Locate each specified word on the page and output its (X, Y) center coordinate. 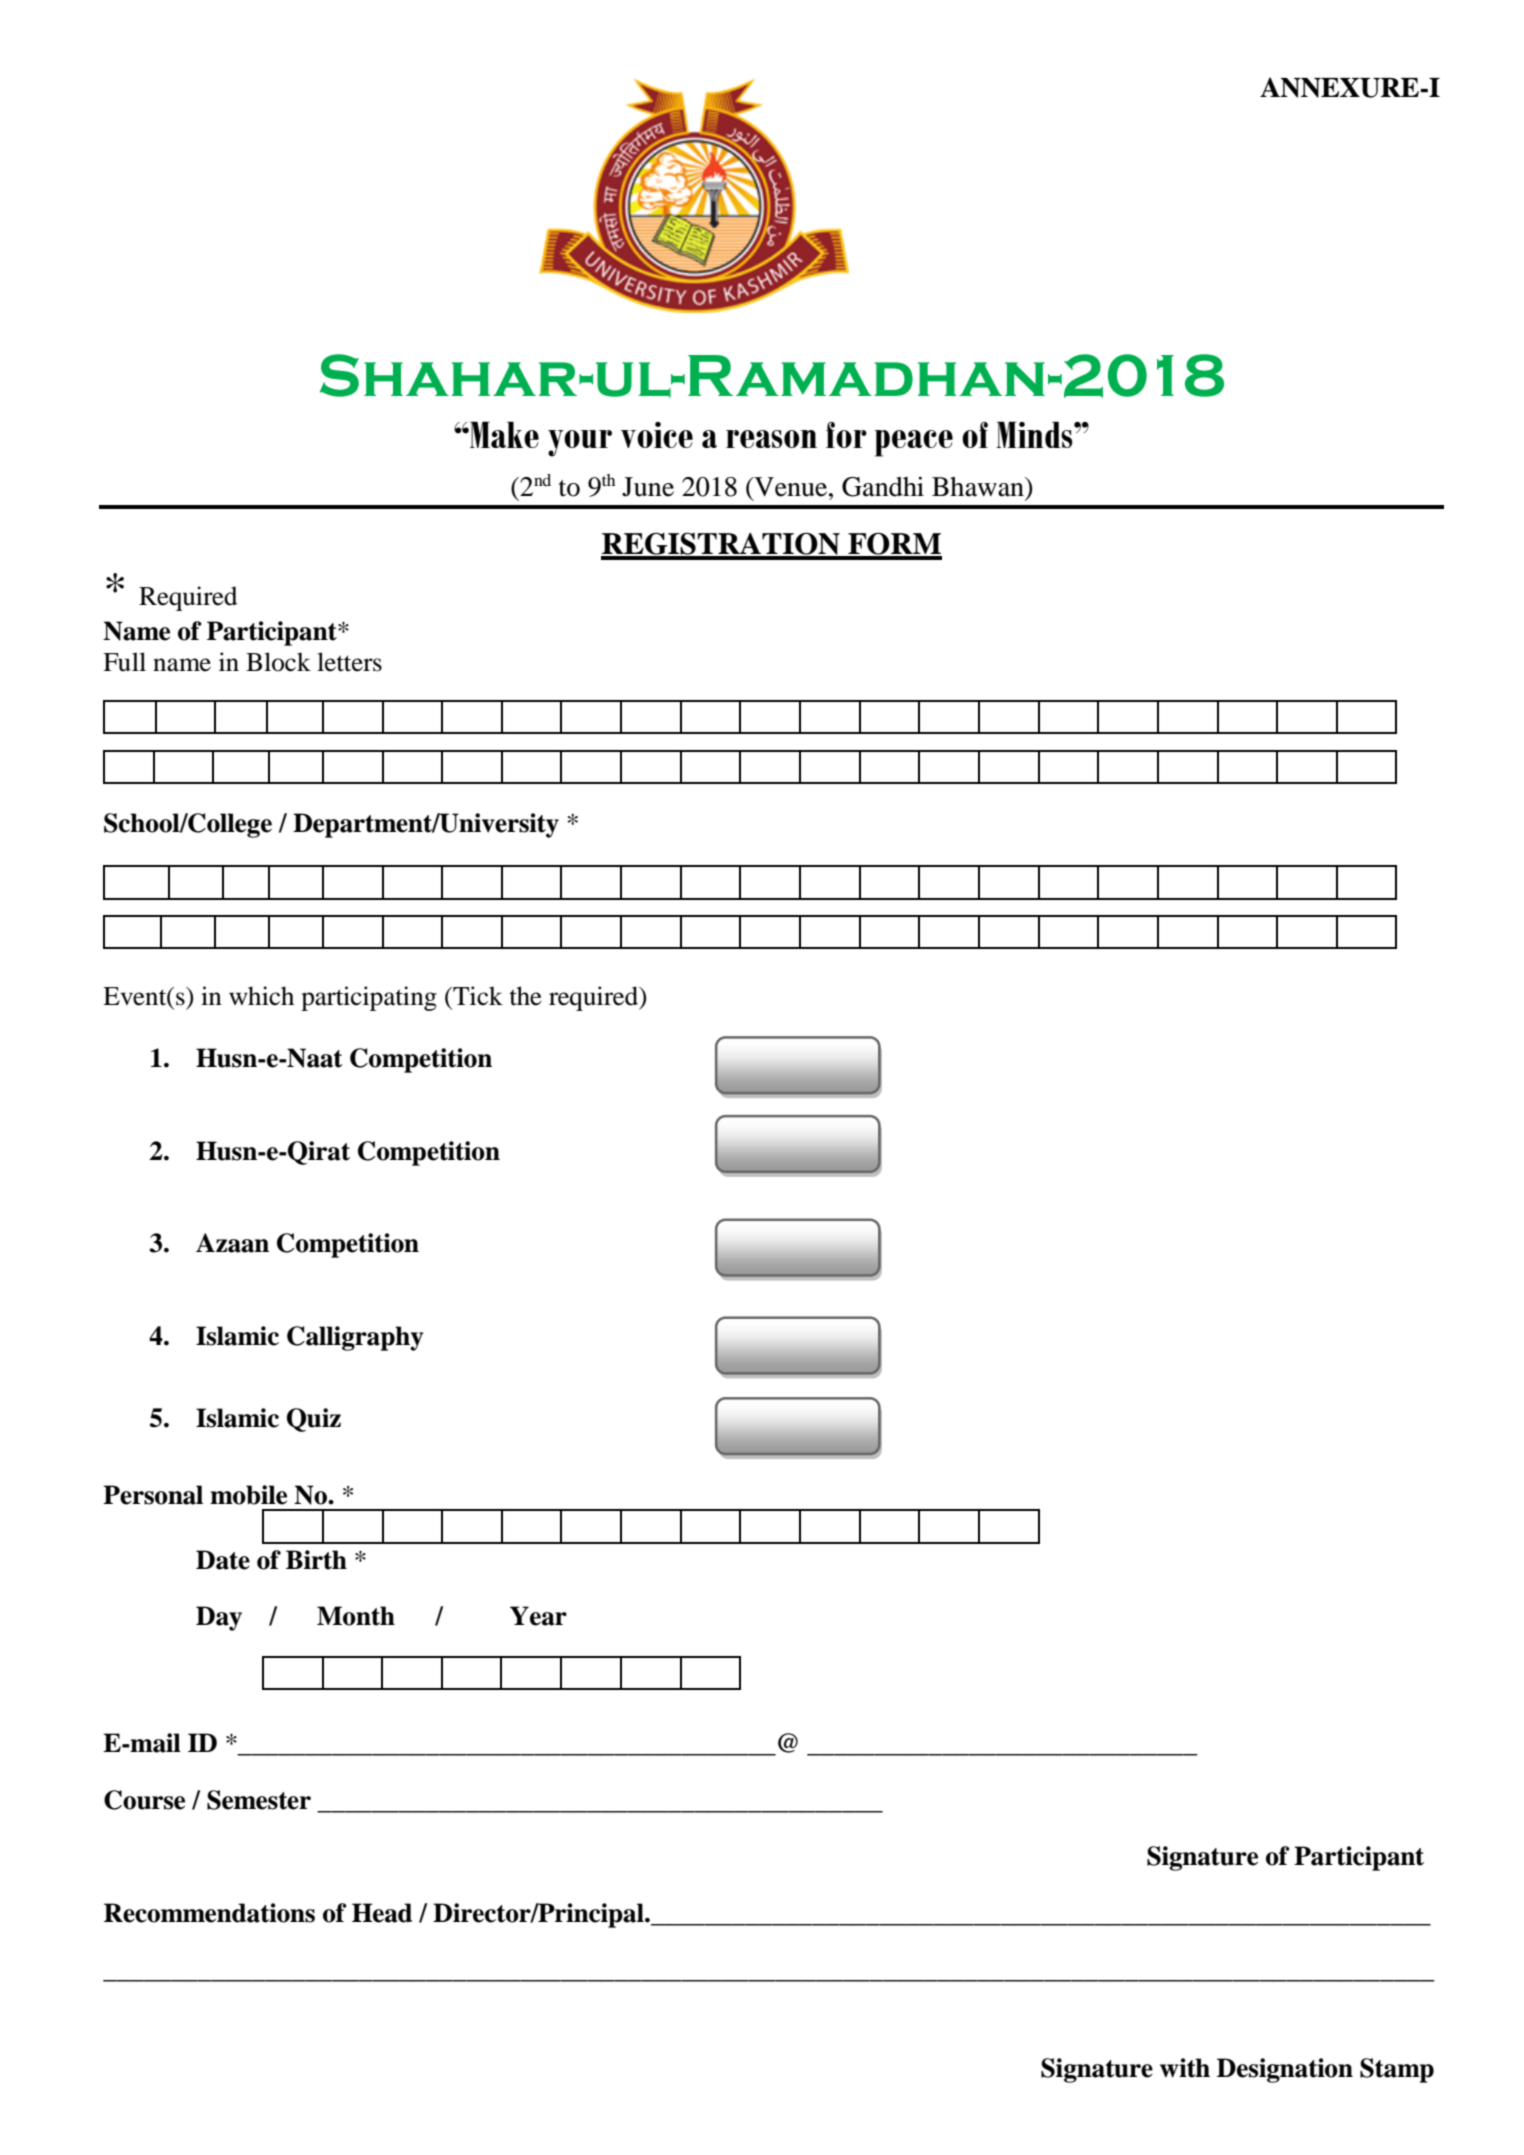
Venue (791, 487)
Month (356, 1616)
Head (382, 1913)
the (525, 996)
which (261, 996)
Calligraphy (355, 1338)
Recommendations (209, 1913)
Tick (477, 996)
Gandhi (883, 486)
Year (538, 1616)
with (1185, 2068)
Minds (1035, 434)
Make (503, 434)
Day (219, 1618)
